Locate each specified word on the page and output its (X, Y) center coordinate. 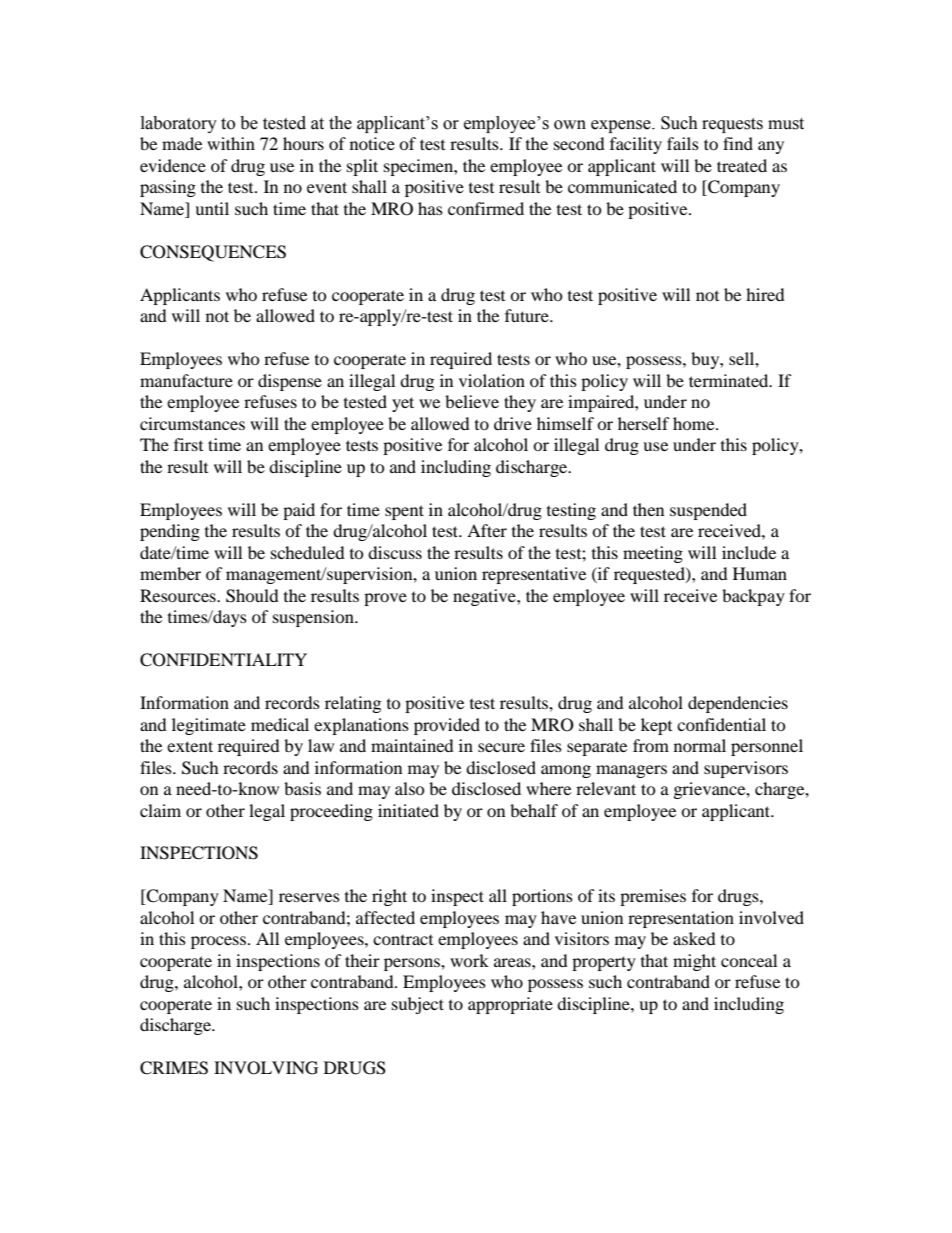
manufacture (186, 380)
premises (653, 897)
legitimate (209, 726)
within (231, 143)
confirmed (486, 208)
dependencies (738, 704)
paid (299, 511)
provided (447, 726)
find (738, 143)
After (487, 530)
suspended (708, 511)
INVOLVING (266, 1068)
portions (542, 897)
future (528, 315)
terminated (730, 380)
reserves (309, 897)
